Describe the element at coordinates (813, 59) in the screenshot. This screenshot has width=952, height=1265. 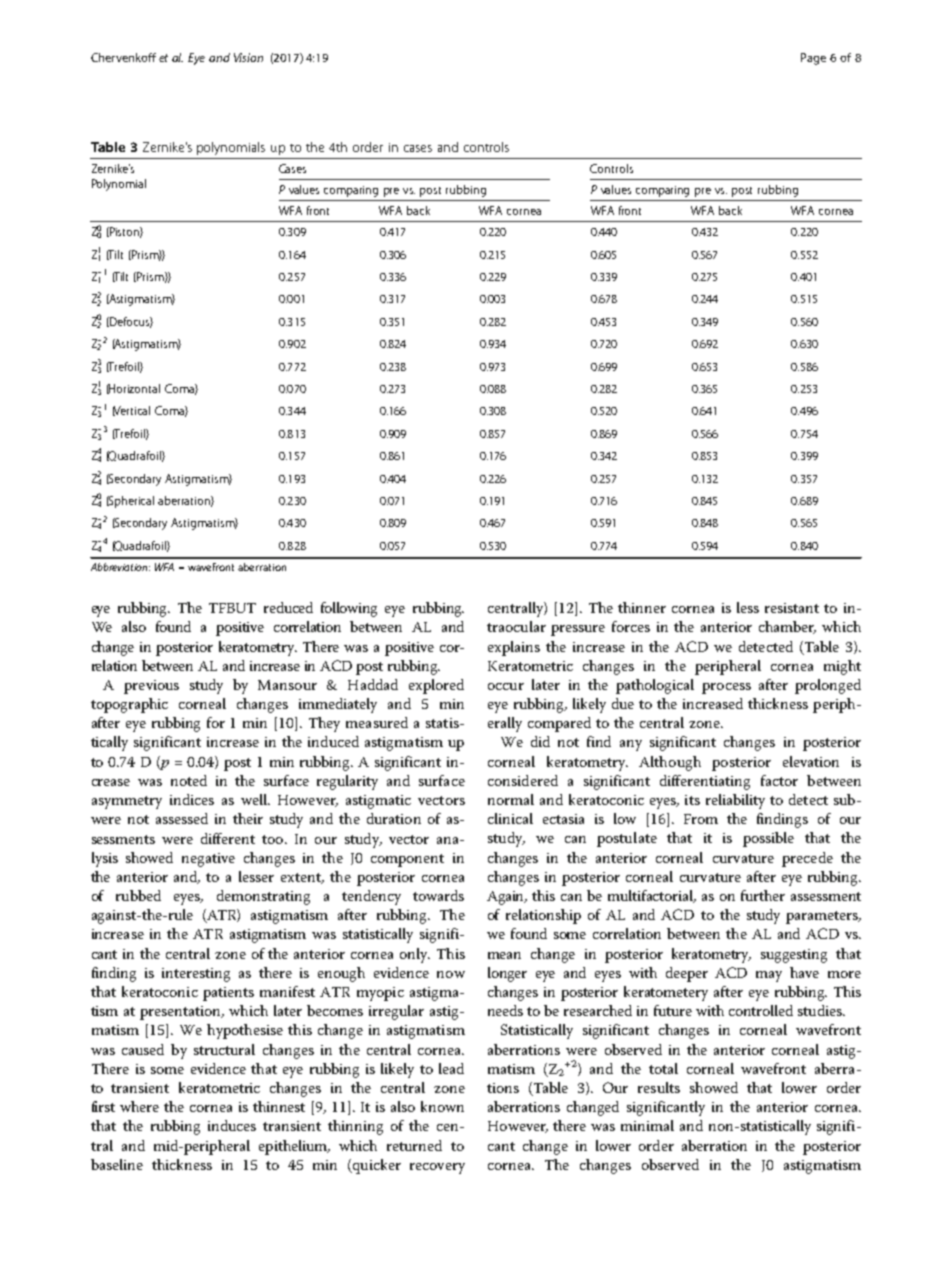
I see `Page` at that location.
